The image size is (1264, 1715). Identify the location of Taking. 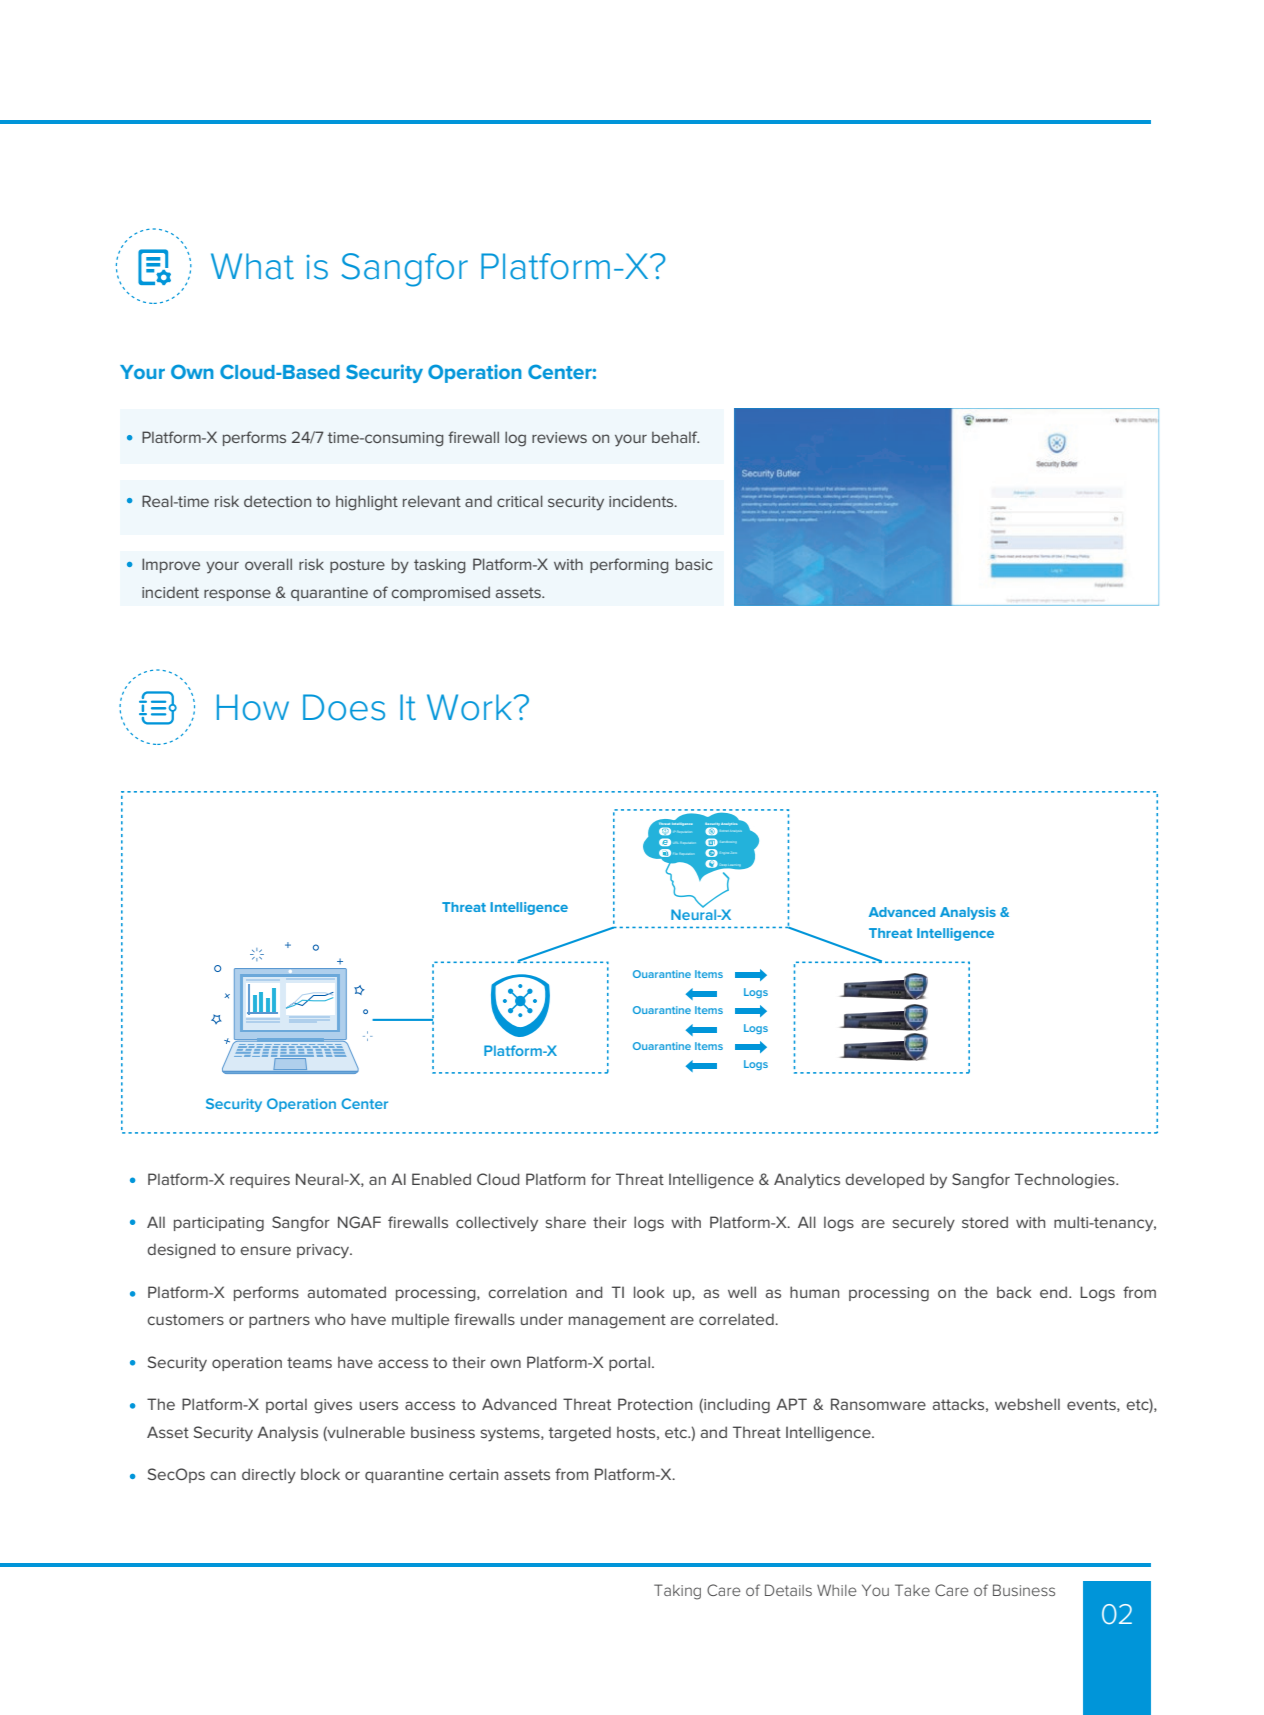
(677, 1592).
